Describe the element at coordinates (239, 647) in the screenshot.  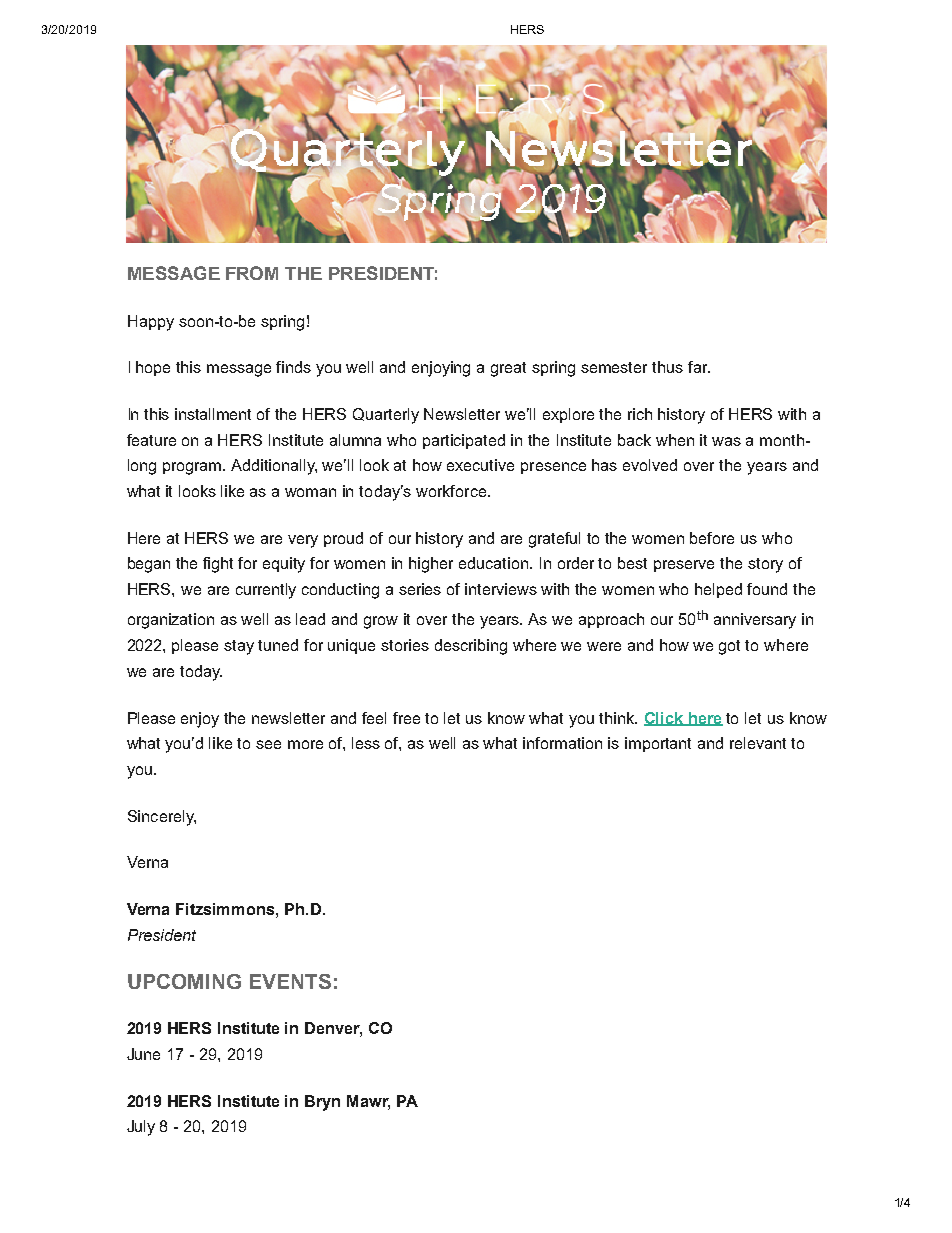
I see `stay` at that location.
